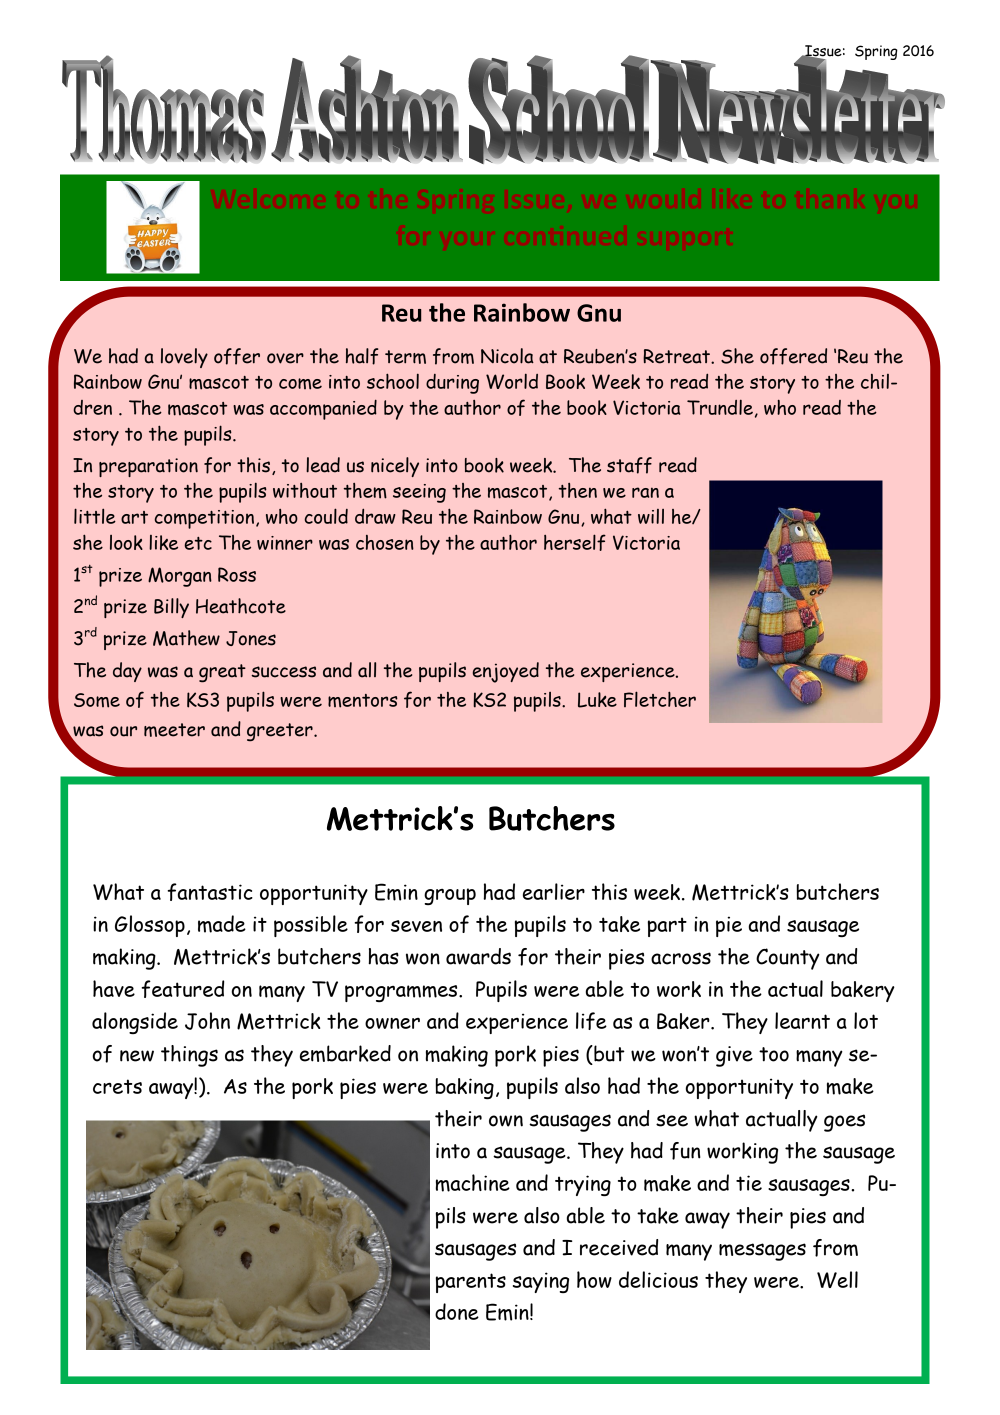  Describe the element at coordinates (774, 1054) in the screenshot. I see `too` at that location.
